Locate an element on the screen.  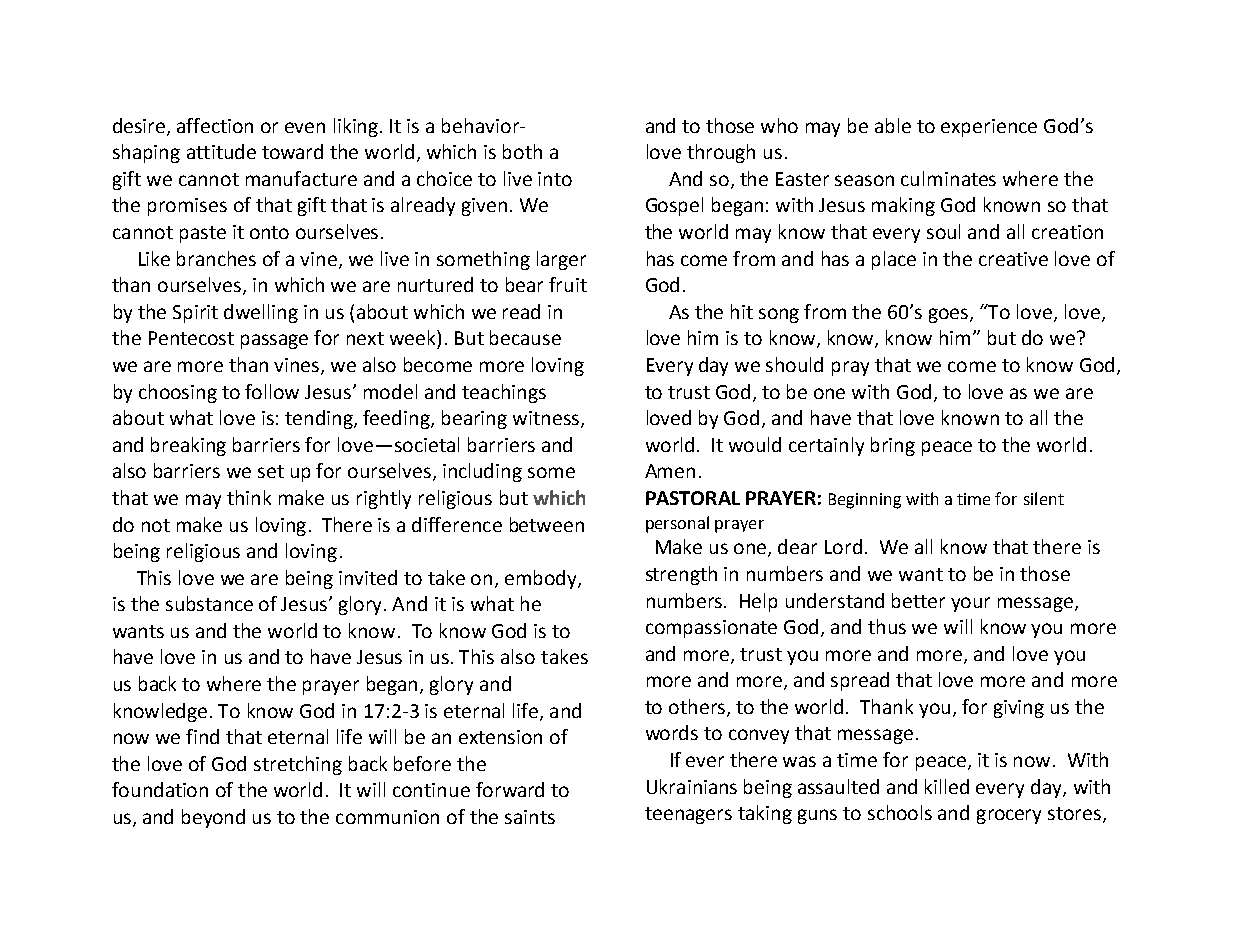
beyond is located at coordinates (213, 818).
